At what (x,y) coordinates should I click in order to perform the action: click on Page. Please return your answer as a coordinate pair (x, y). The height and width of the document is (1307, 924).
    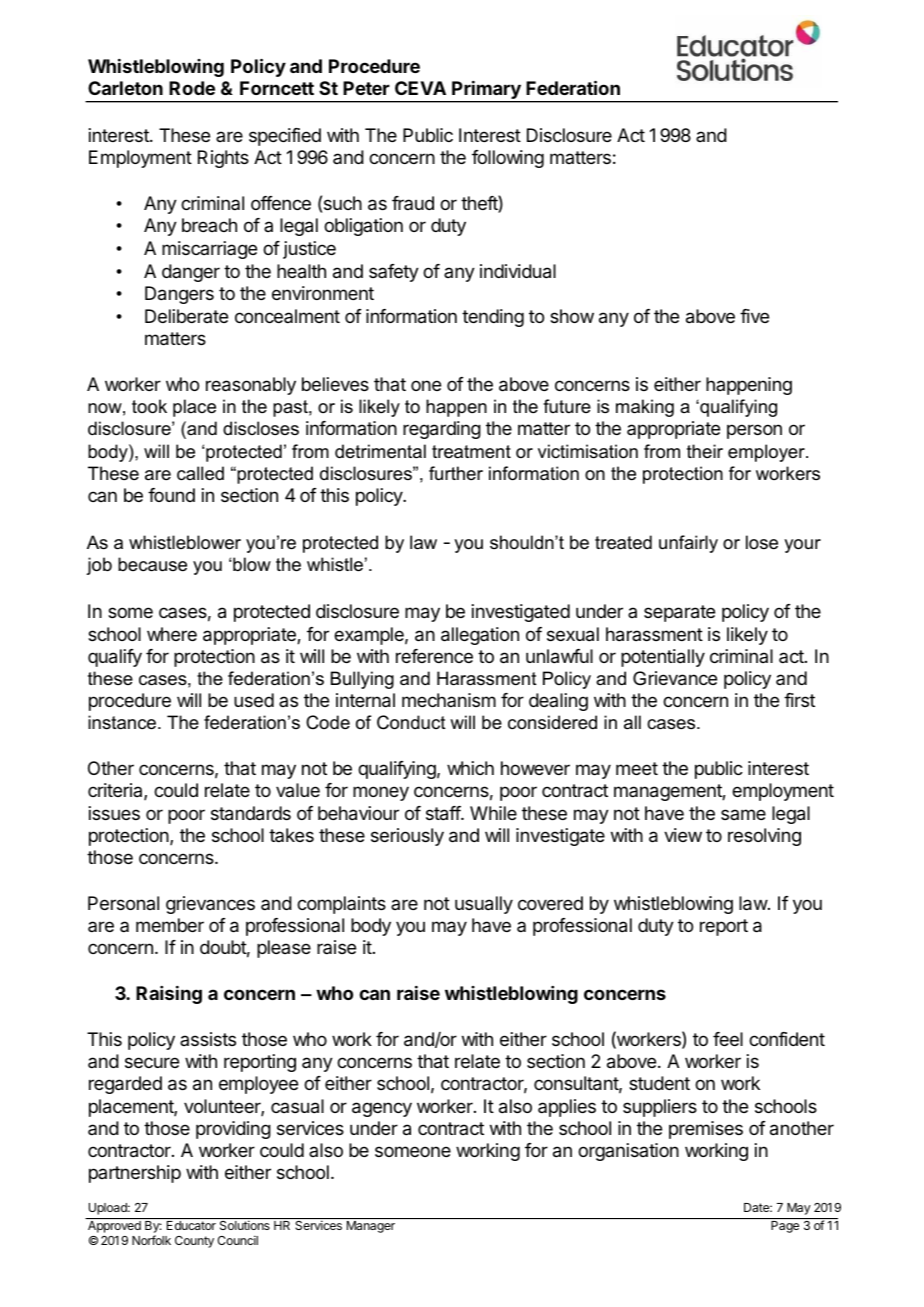
    Looking at the image, I should click on (785, 1227).
